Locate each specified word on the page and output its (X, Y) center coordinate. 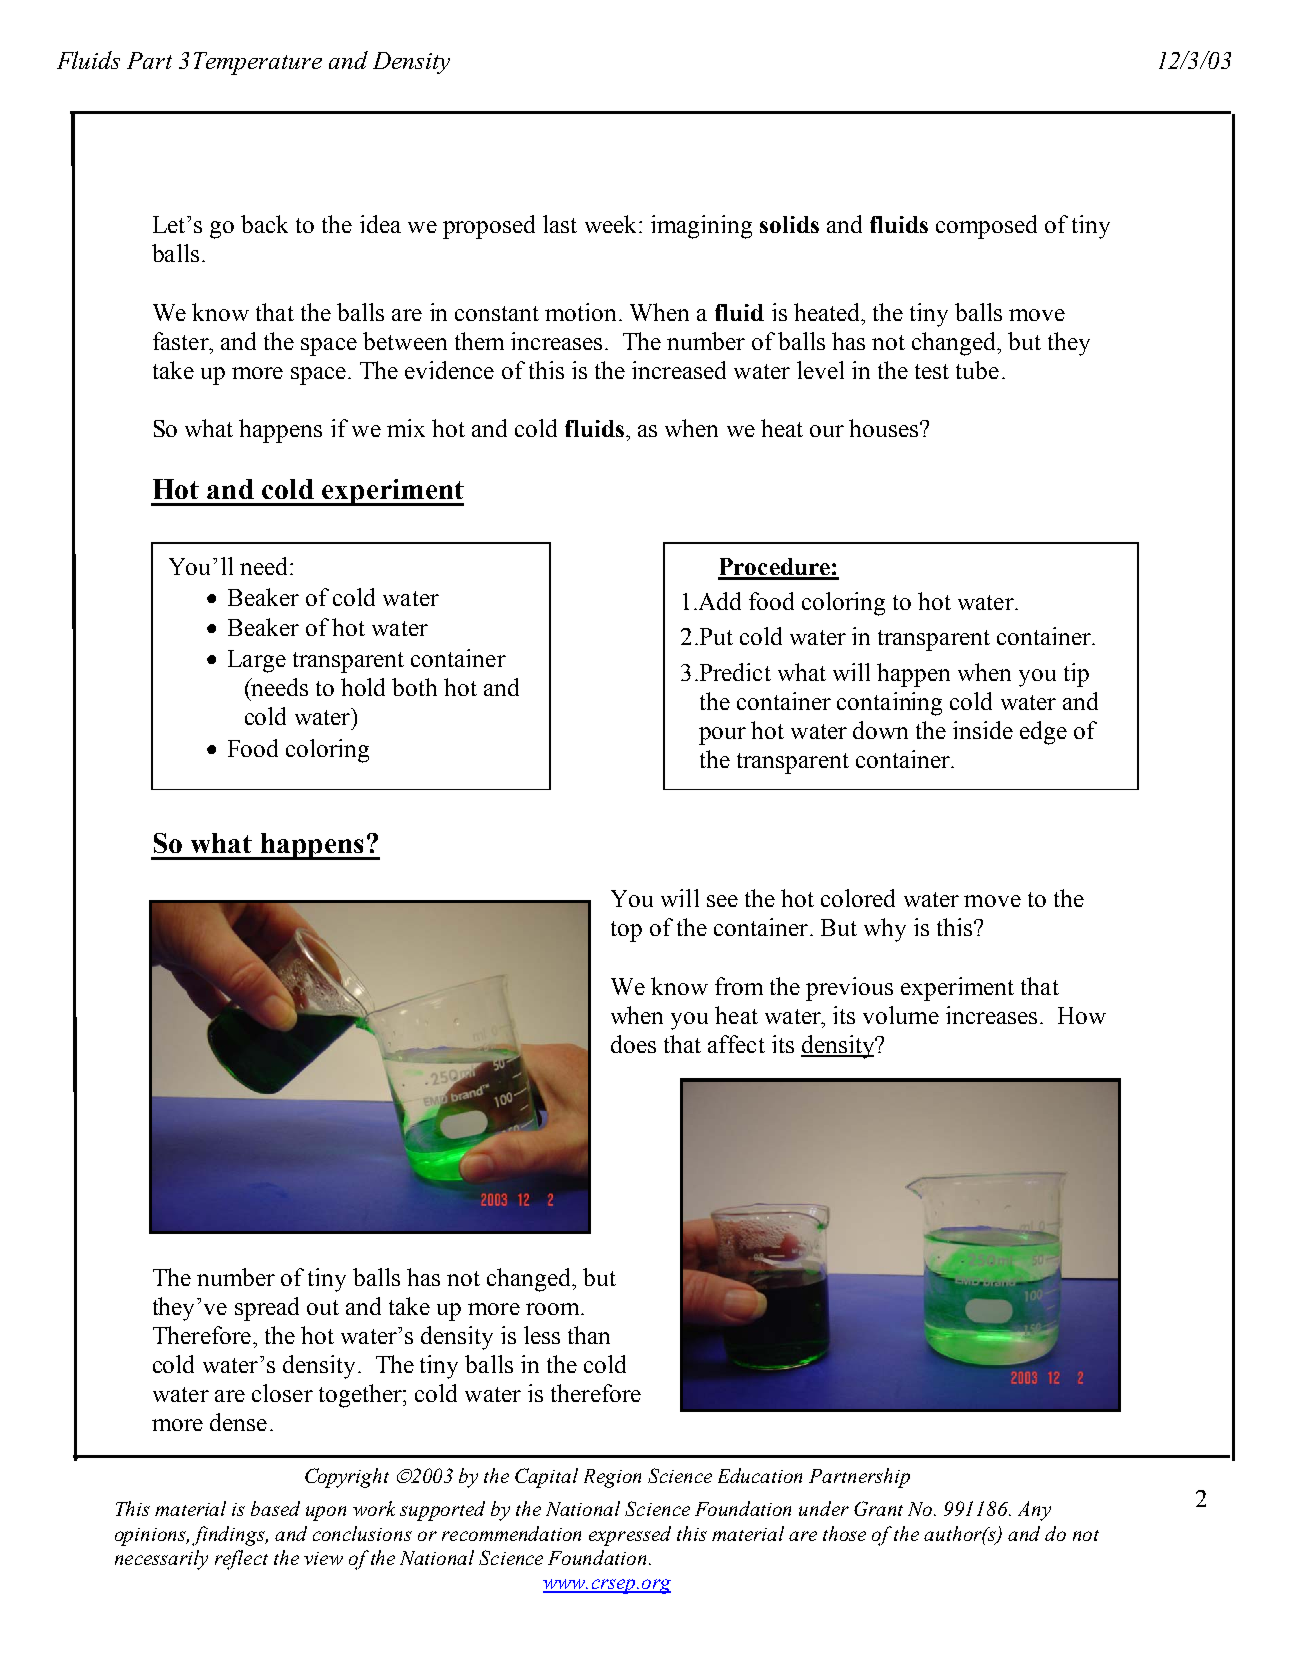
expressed (630, 1536)
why (885, 930)
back (264, 224)
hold (363, 687)
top (626, 931)
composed (986, 227)
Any (1034, 1511)
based (275, 1508)
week (612, 224)
